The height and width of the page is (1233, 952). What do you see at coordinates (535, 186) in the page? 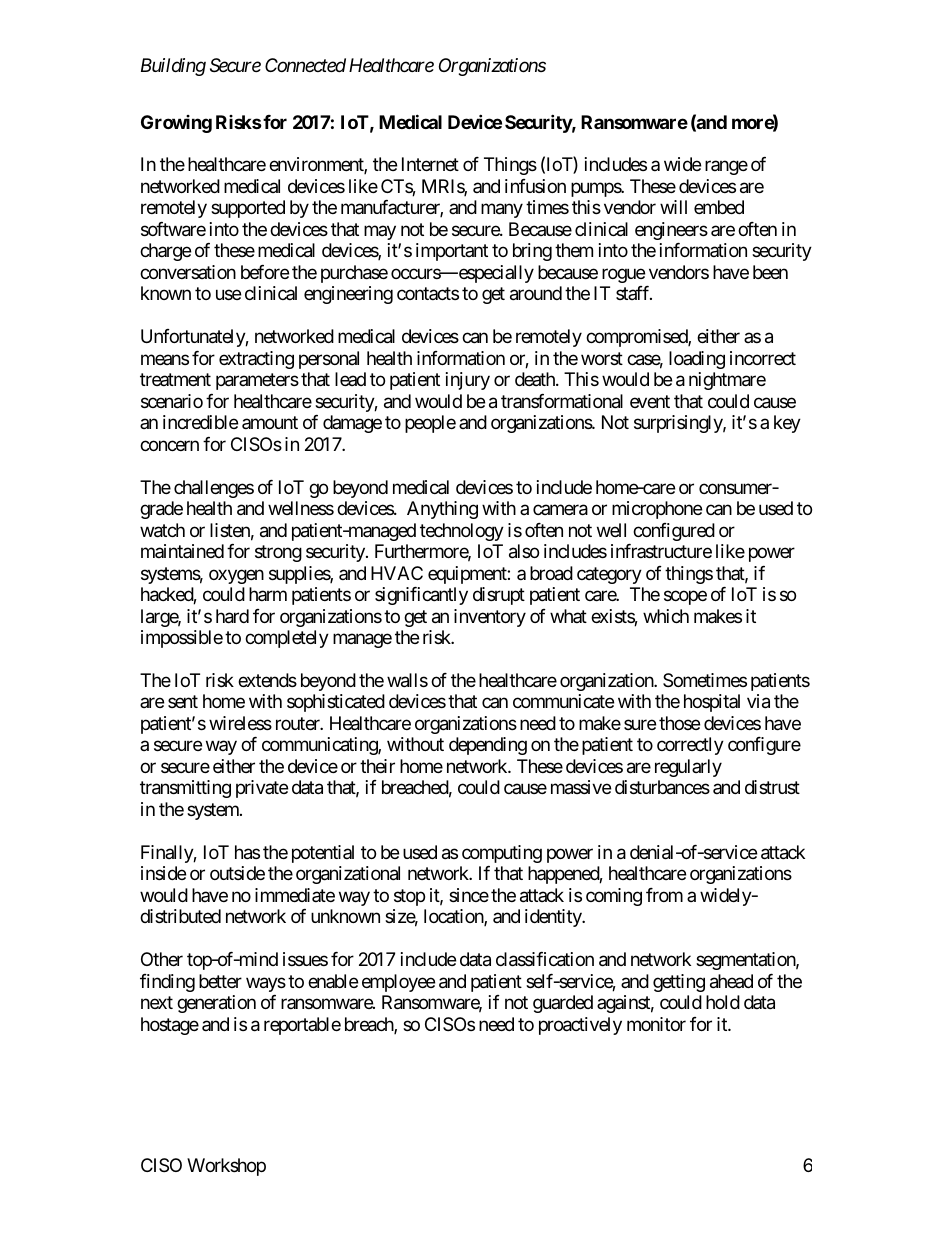
I see `infusion` at bounding box center [535, 186].
